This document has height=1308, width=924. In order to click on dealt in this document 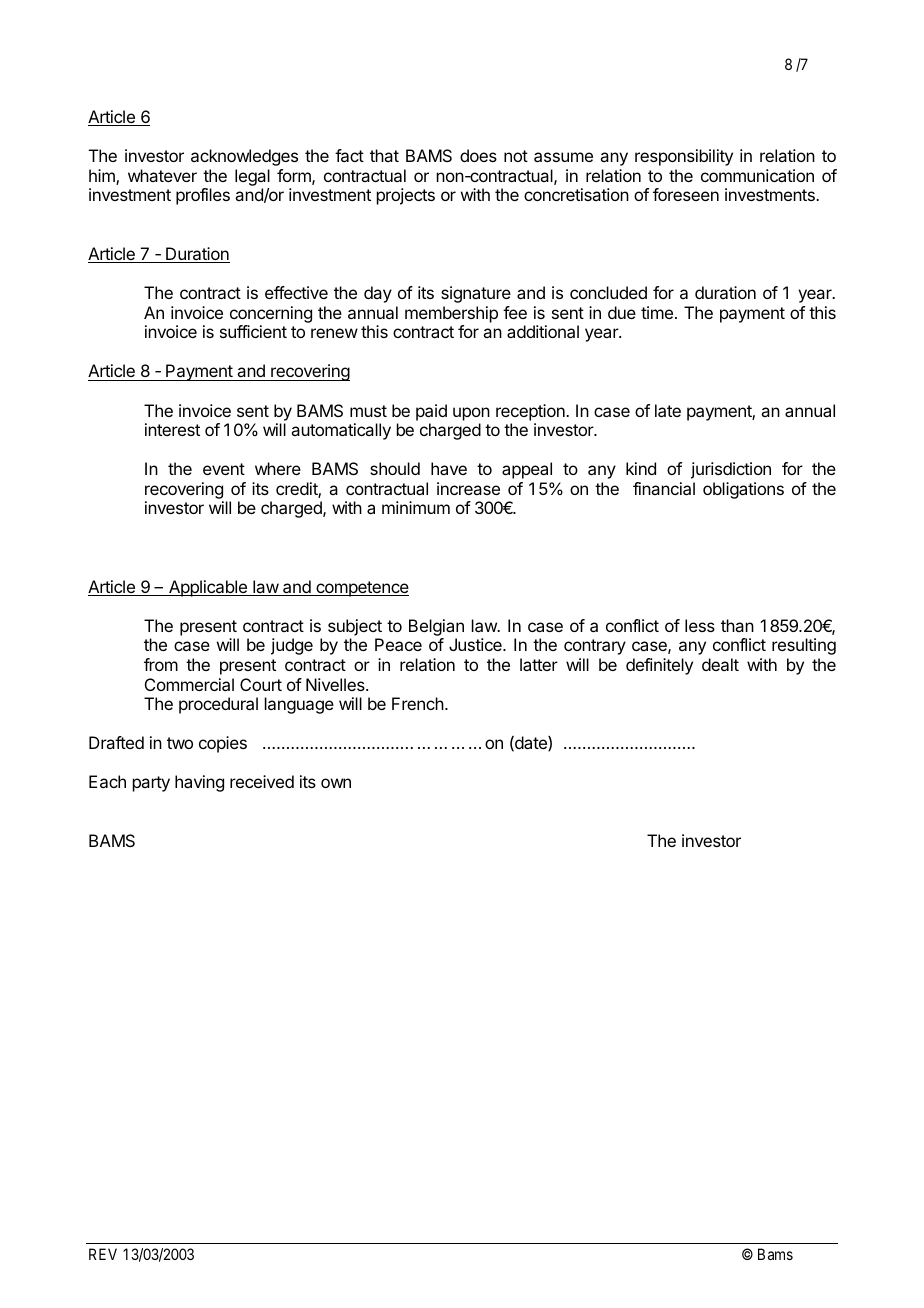, I will do `click(720, 664)`.
